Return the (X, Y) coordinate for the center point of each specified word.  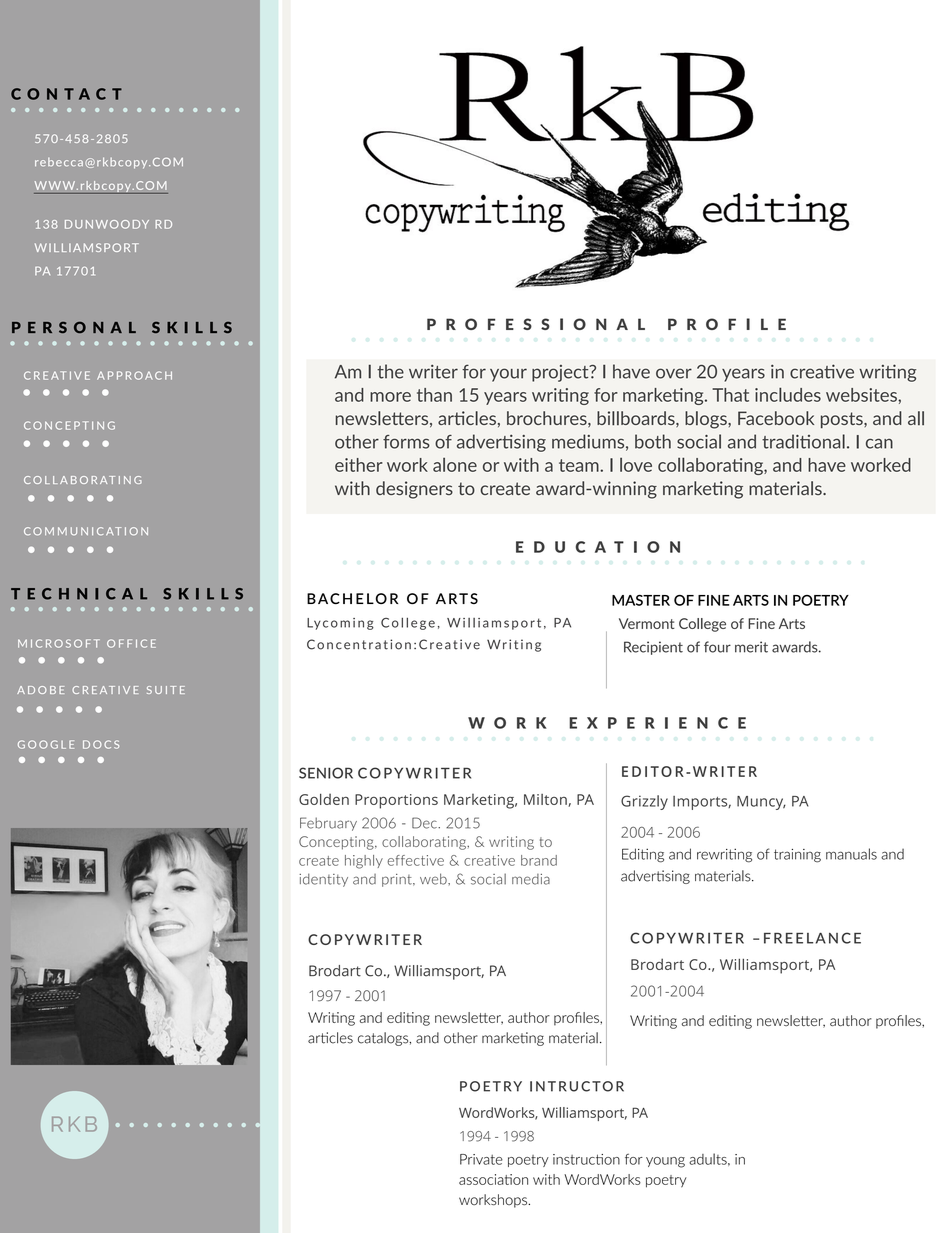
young (665, 1162)
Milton (546, 800)
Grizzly (644, 802)
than (434, 395)
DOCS (101, 744)
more (390, 397)
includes (788, 394)
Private (481, 1159)
